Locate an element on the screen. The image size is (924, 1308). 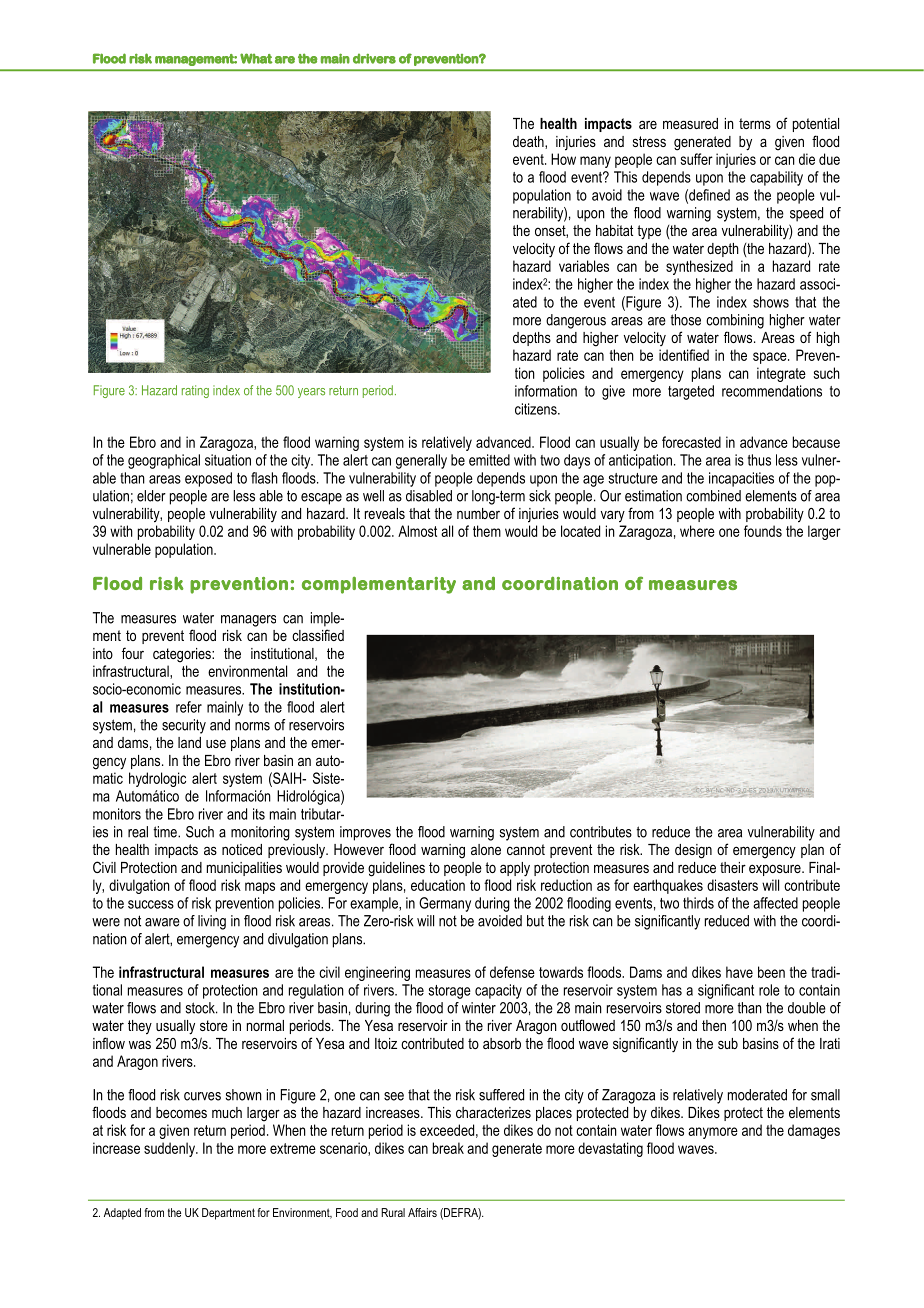
What is located at coordinates (256, 58).
